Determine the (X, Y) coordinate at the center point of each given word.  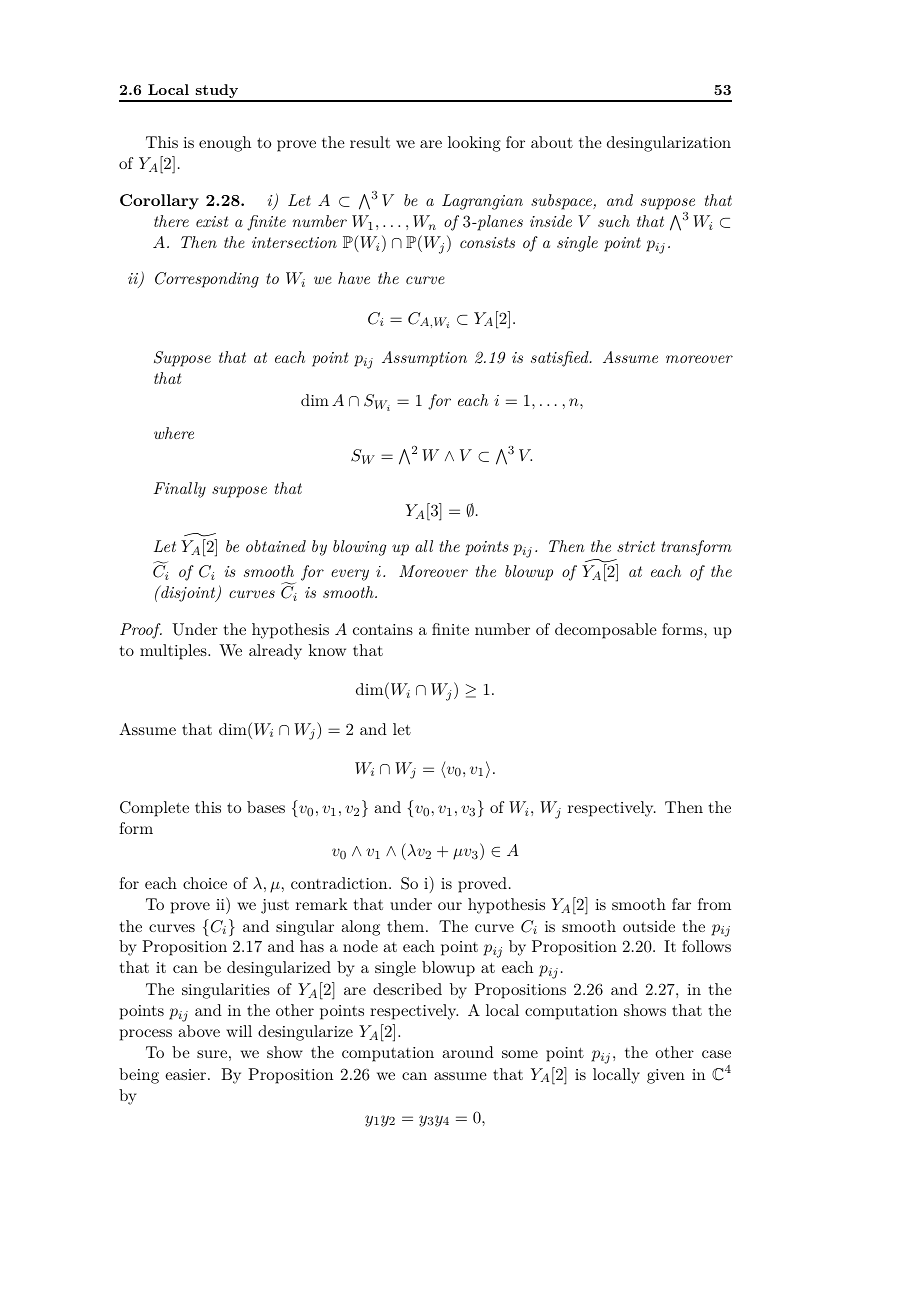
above (199, 1031)
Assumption (424, 359)
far (681, 904)
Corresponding (207, 280)
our (450, 906)
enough (225, 144)
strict (636, 546)
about (552, 142)
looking (474, 144)
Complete (154, 809)
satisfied (561, 359)
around (468, 1052)
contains (383, 629)
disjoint (188, 593)
